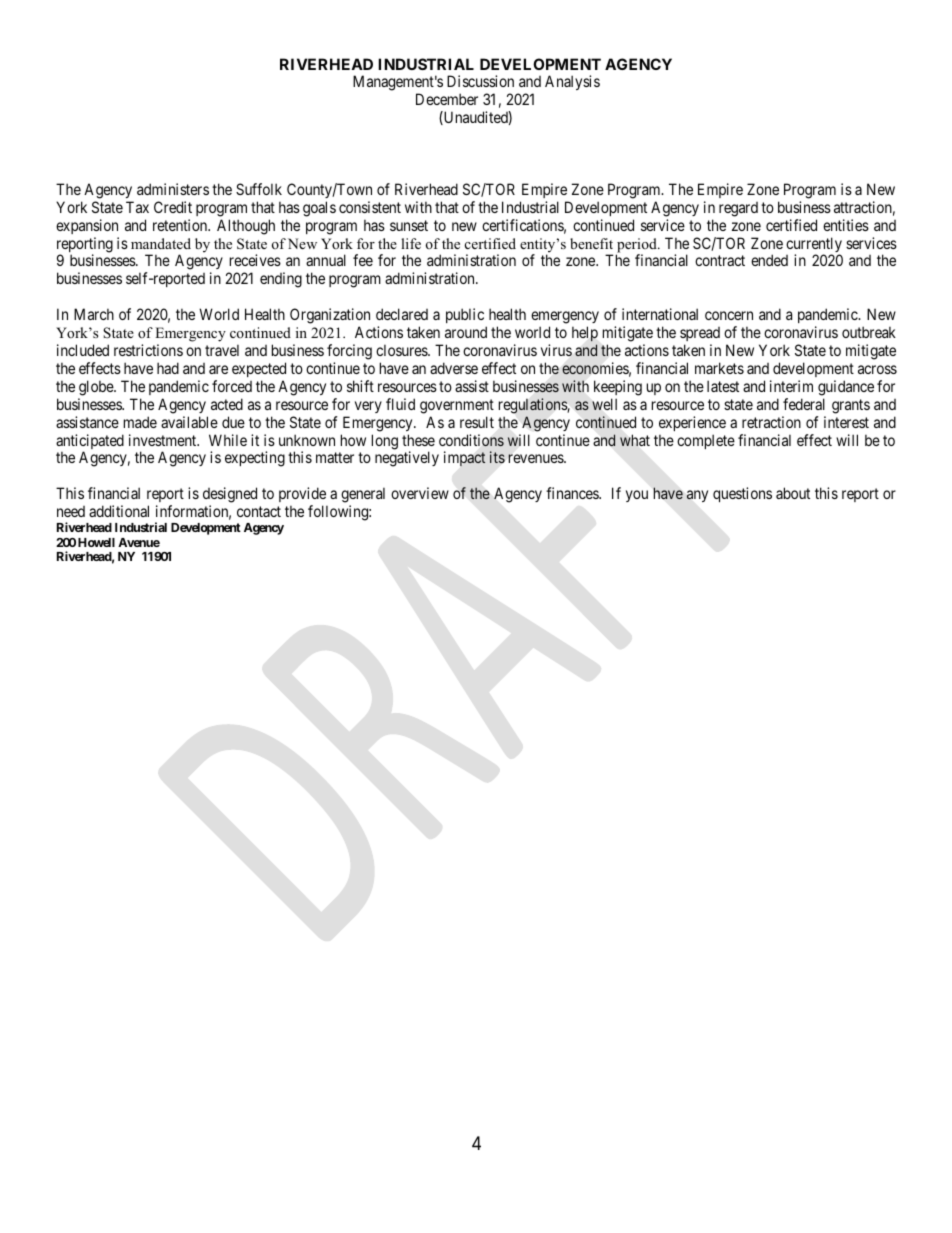 This page has height=1233, width=952. What do you see at coordinates (454, 368) in the page?
I see `adverse` at bounding box center [454, 368].
